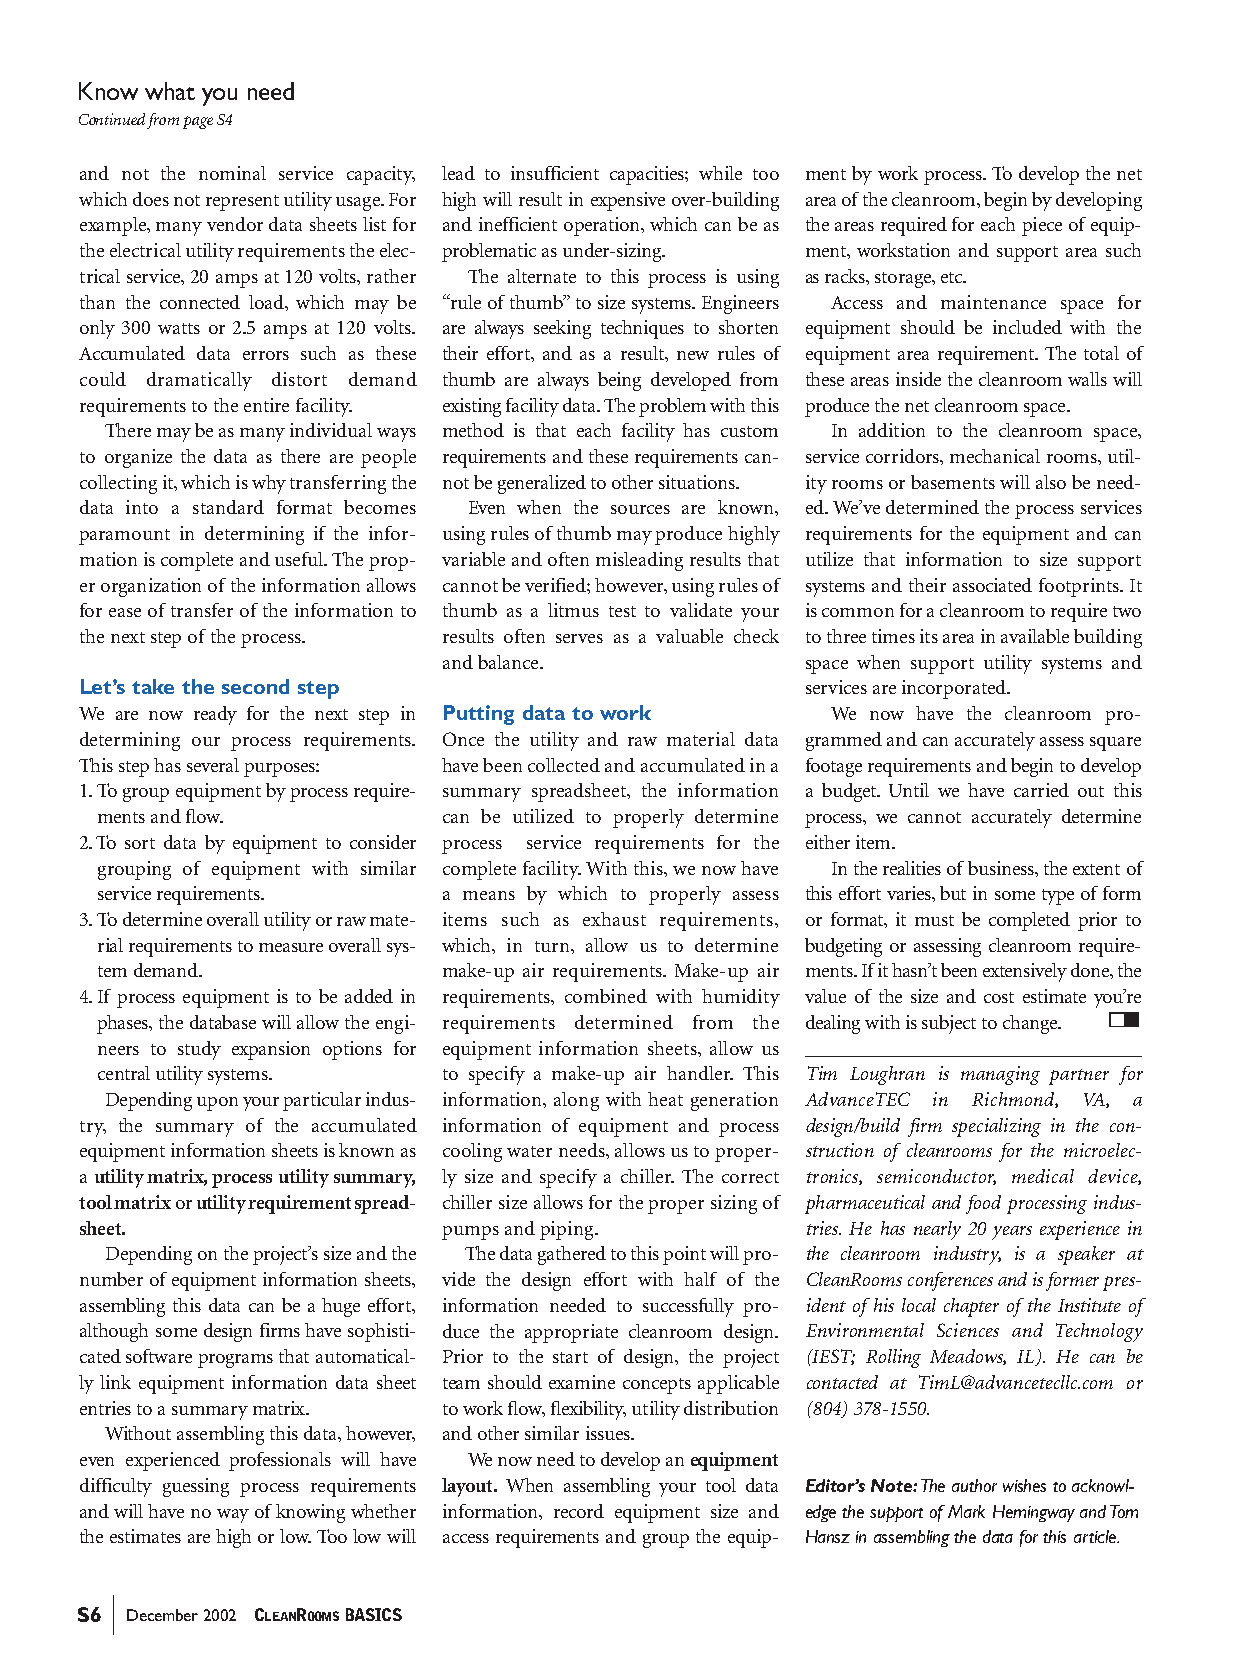 The height and width of the screenshot is (1659, 1234). What do you see at coordinates (555, 173) in the screenshot?
I see `insufficient` at bounding box center [555, 173].
